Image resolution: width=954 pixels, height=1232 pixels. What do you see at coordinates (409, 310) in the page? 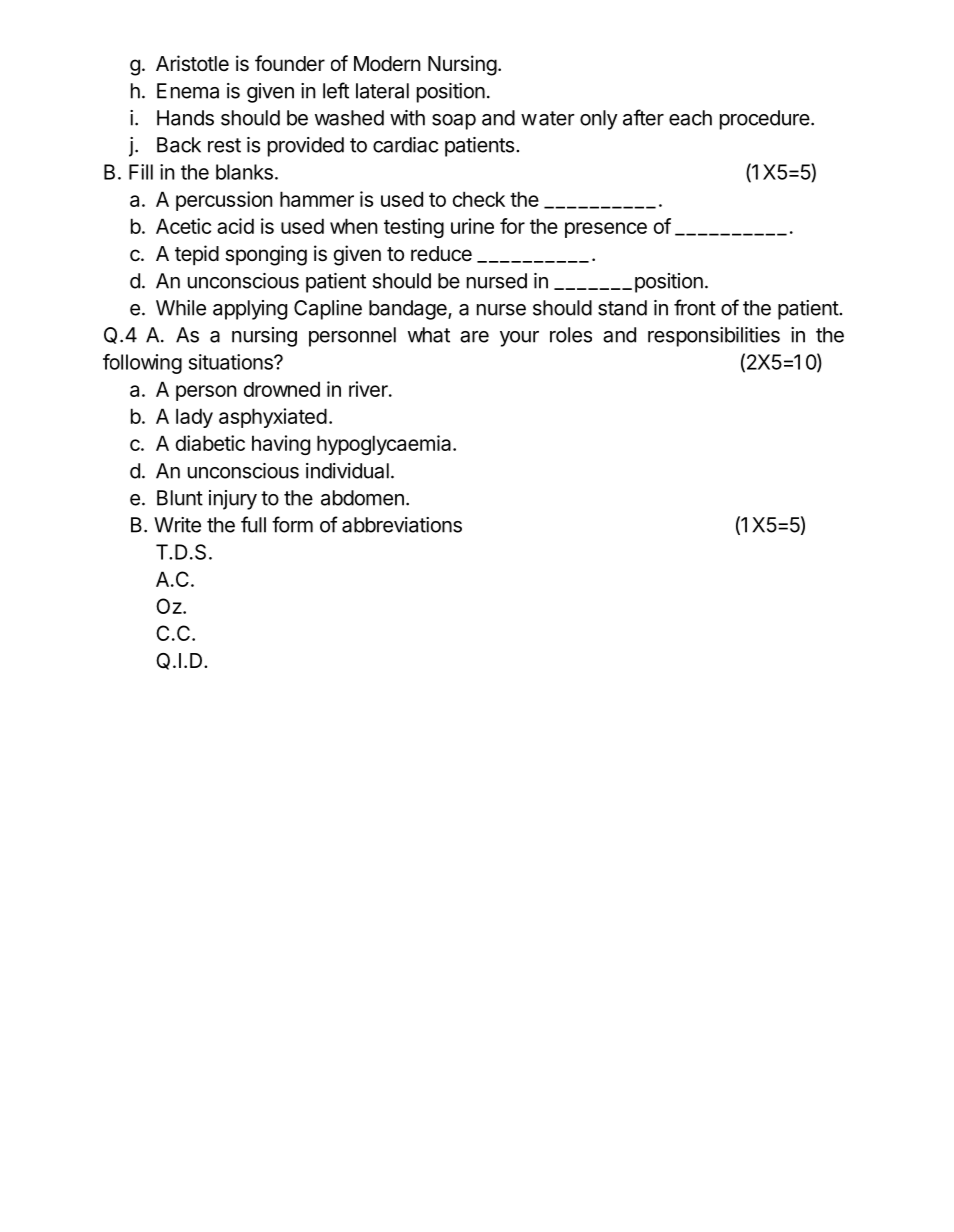
I see `bandage` at bounding box center [409, 310].
